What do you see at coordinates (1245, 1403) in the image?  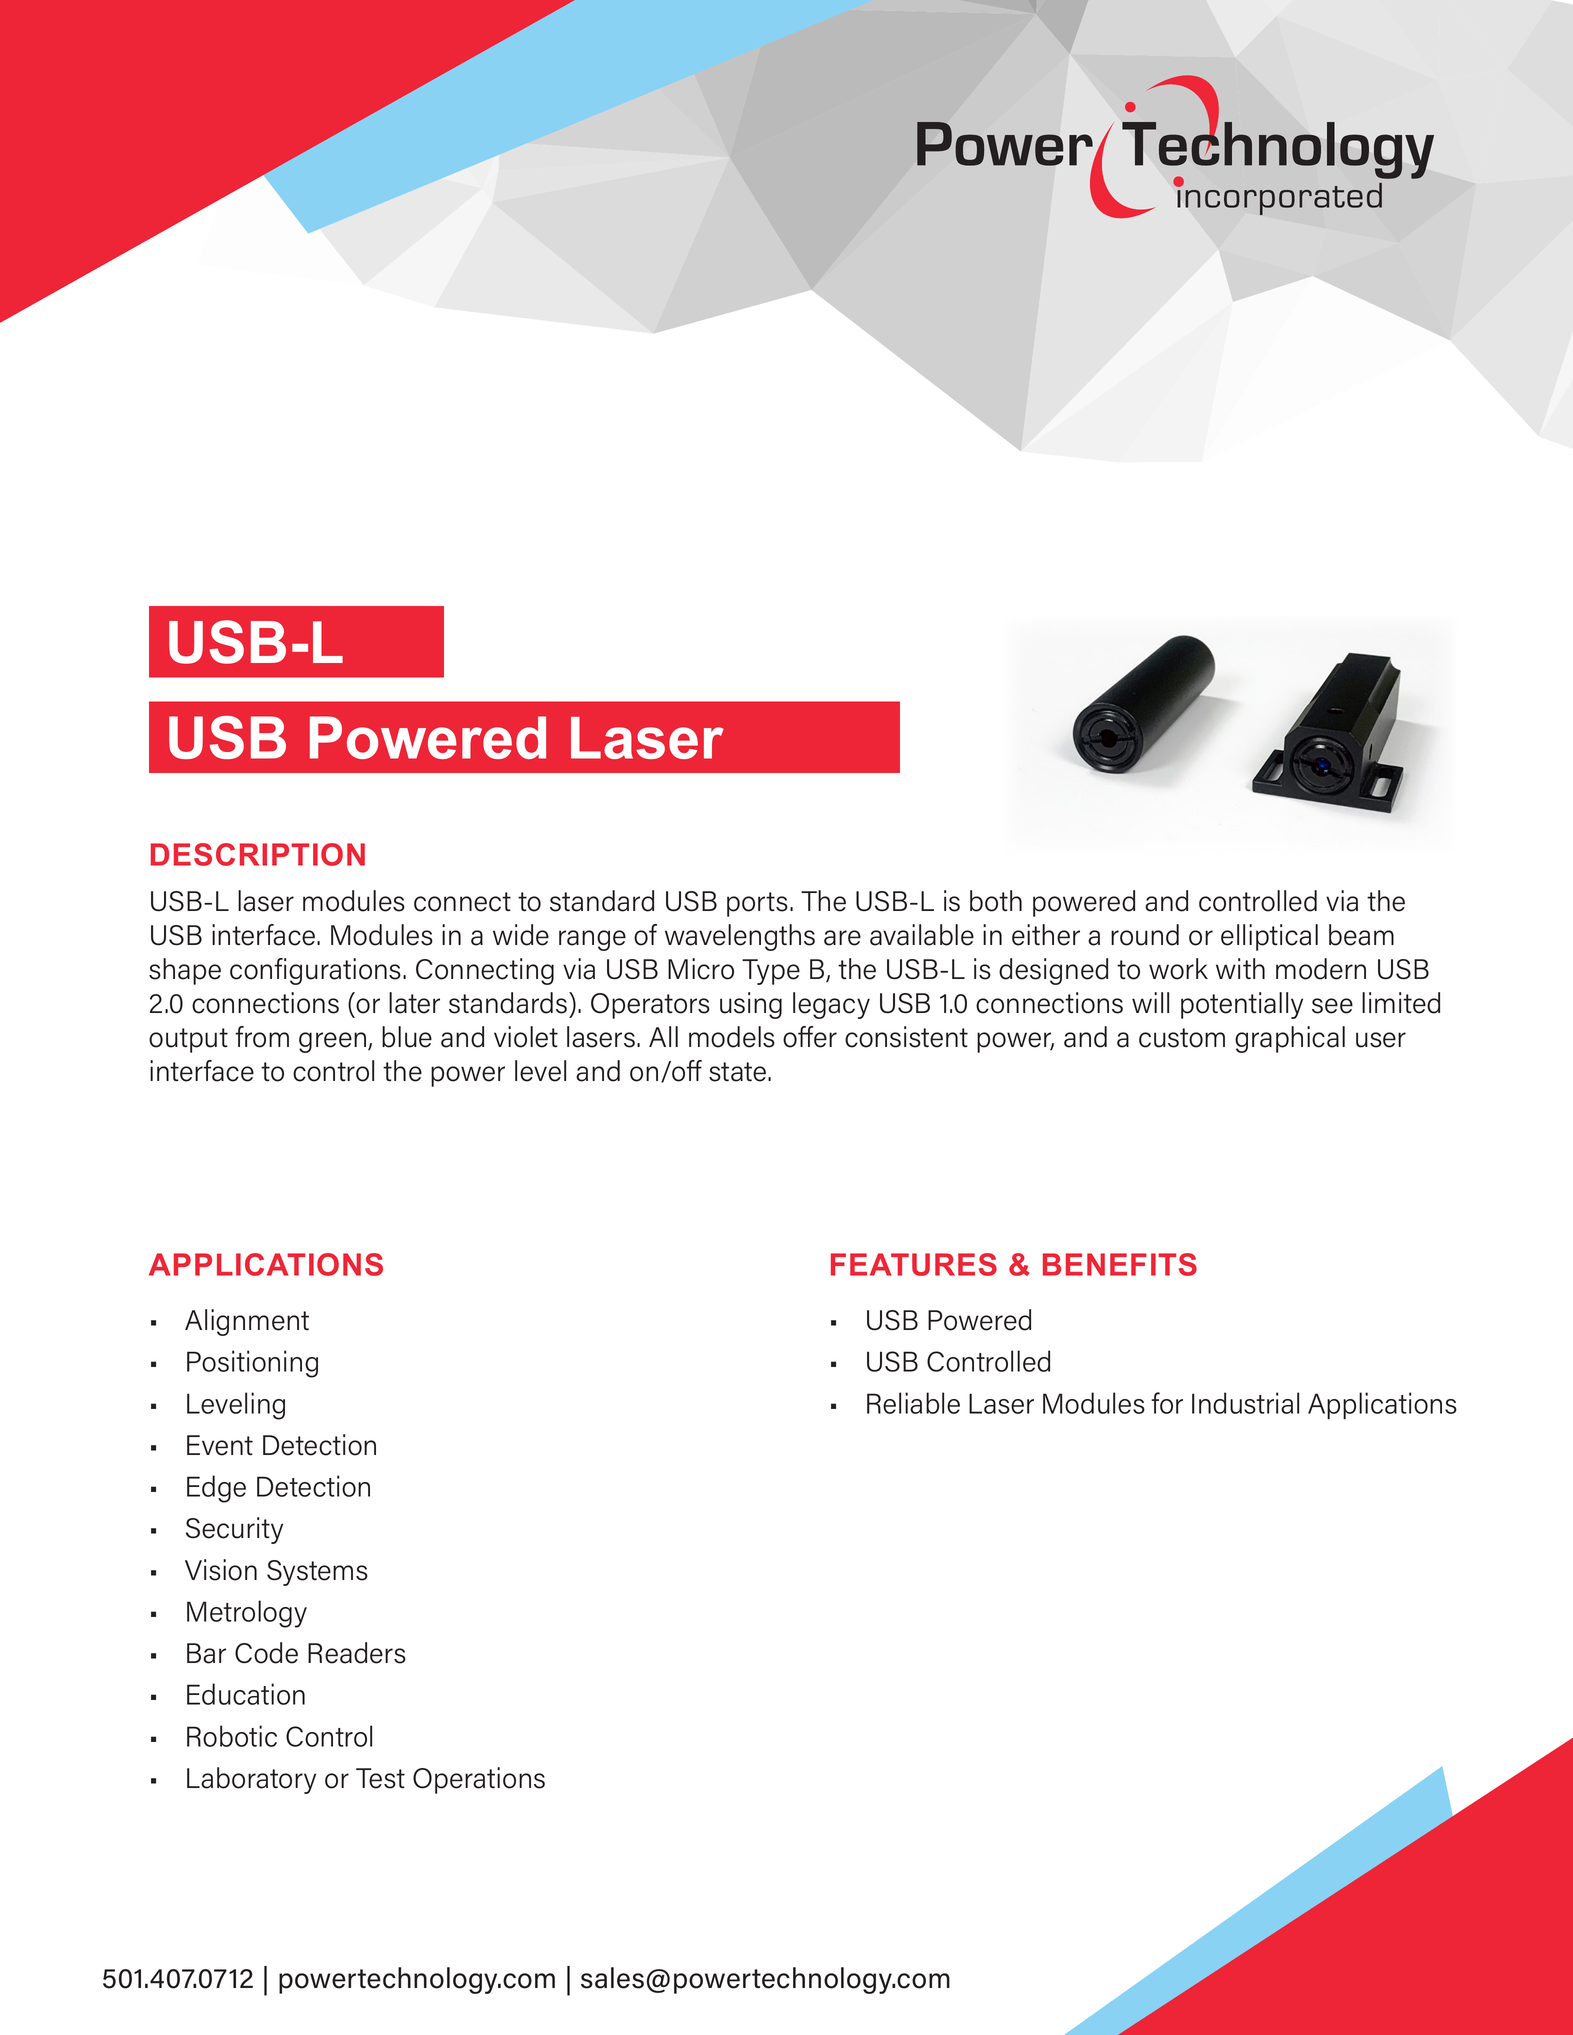 I see `Industrial` at bounding box center [1245, 1403].
